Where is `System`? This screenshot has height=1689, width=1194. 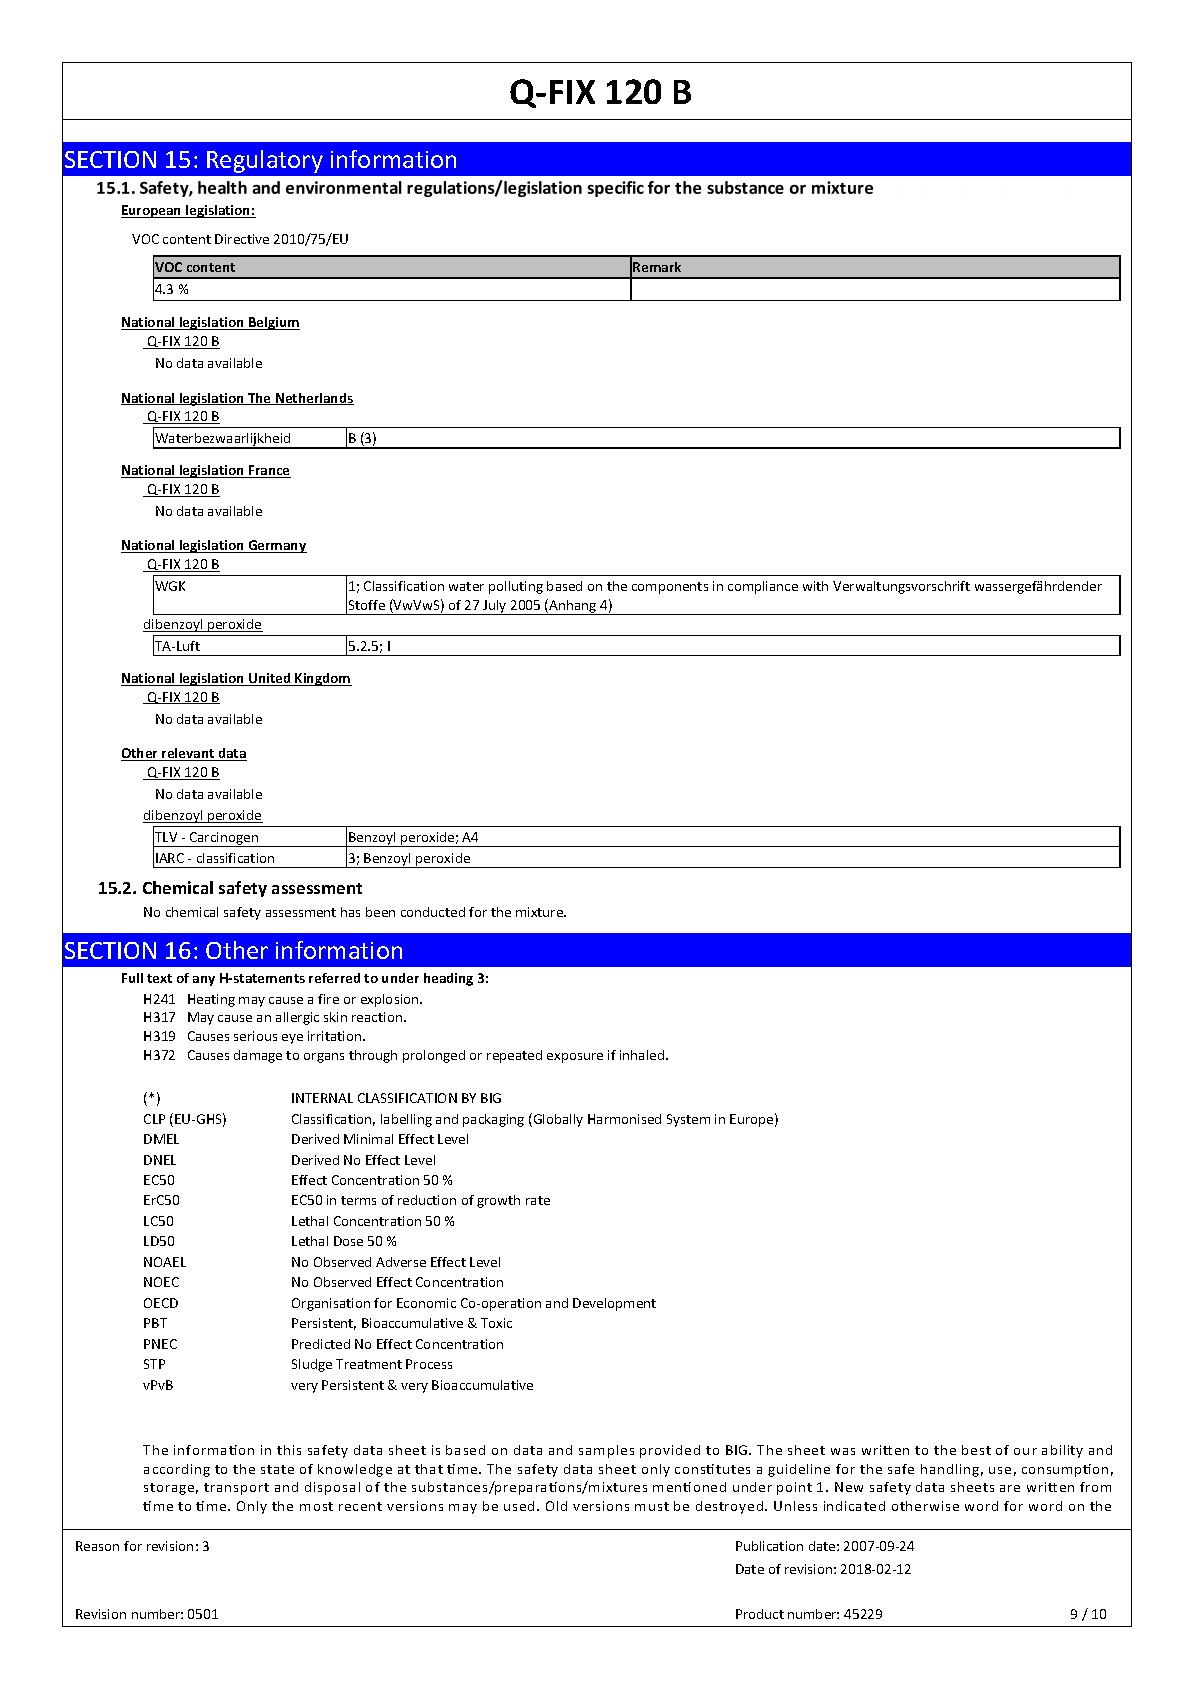
System is located at coordinates (688, 1120).
